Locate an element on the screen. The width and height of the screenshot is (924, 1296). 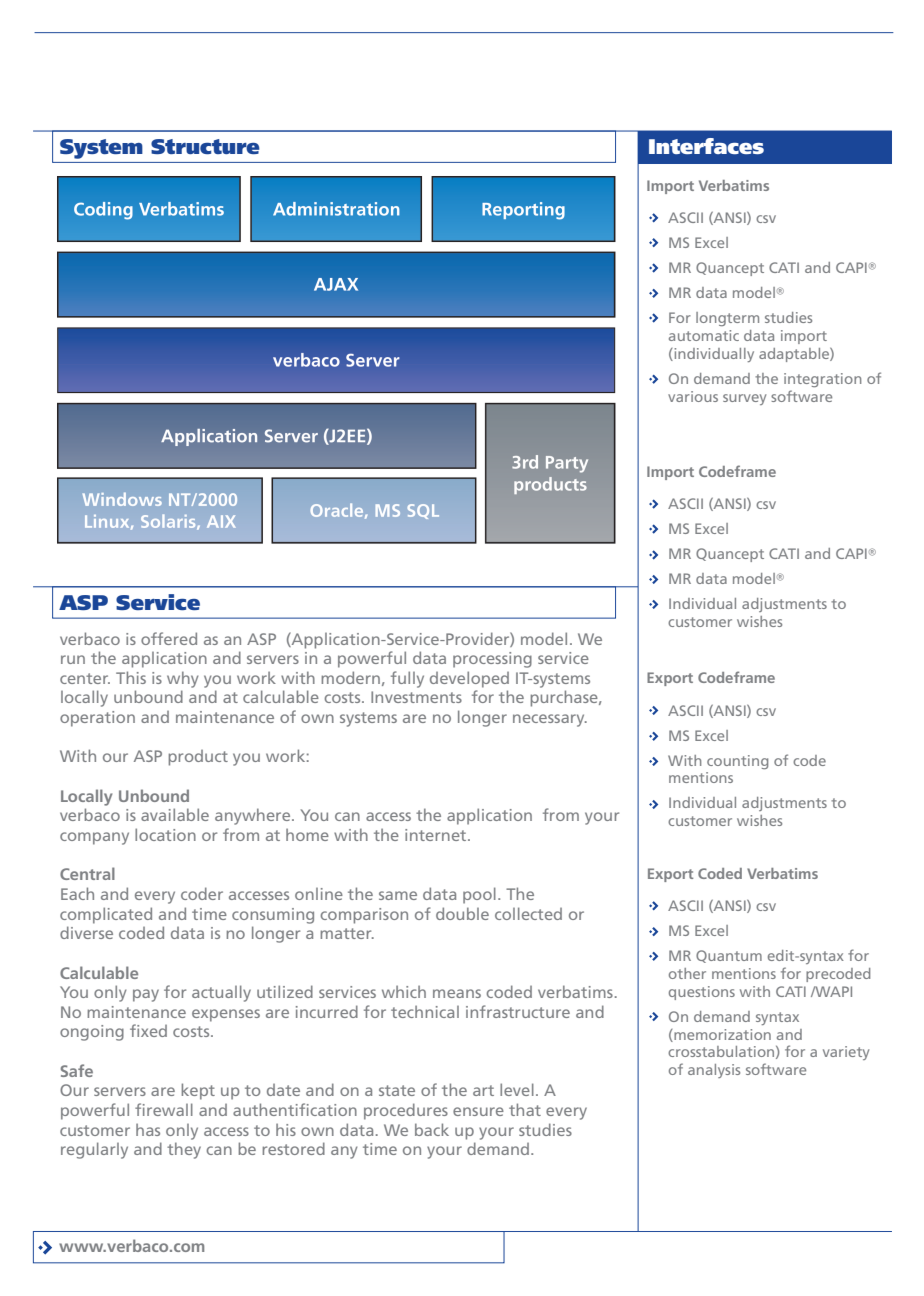
complicated is located at coordinates (106, 915).
